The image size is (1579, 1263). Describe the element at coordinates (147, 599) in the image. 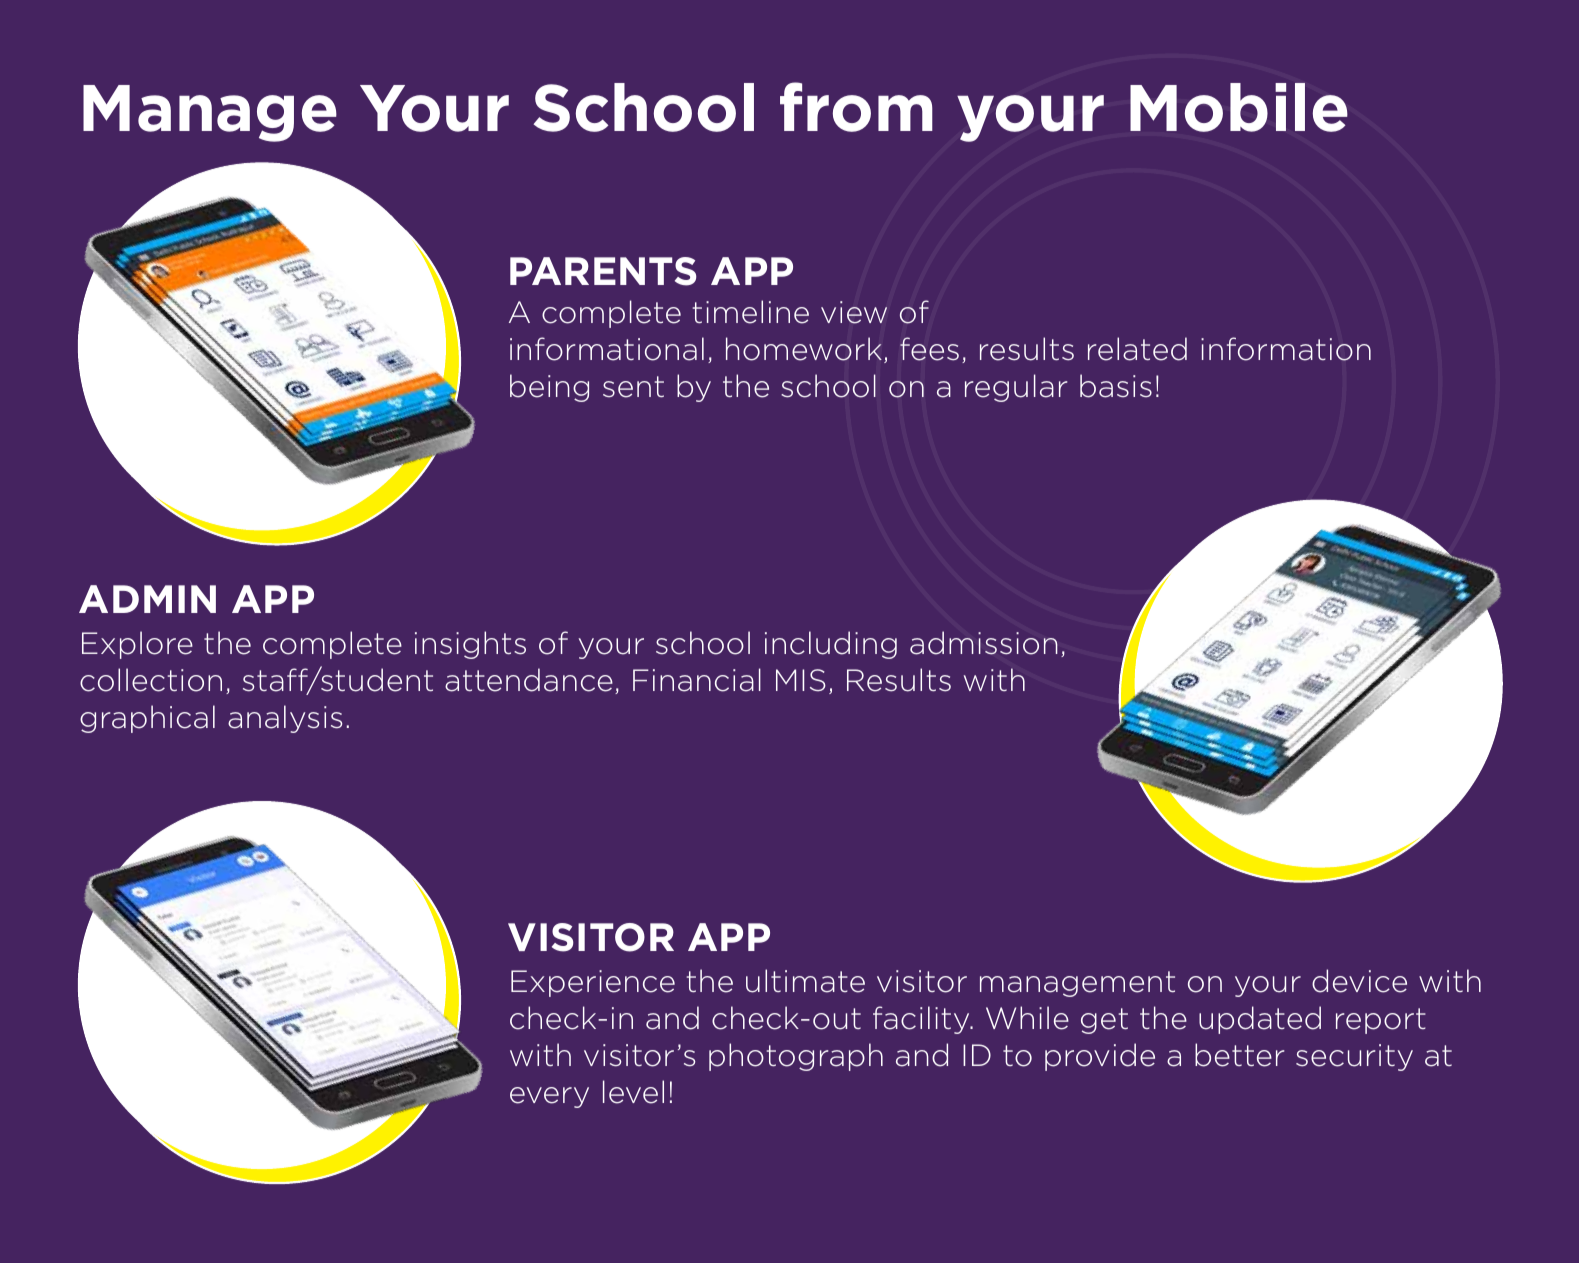

I see `ADMIN` at that location.
